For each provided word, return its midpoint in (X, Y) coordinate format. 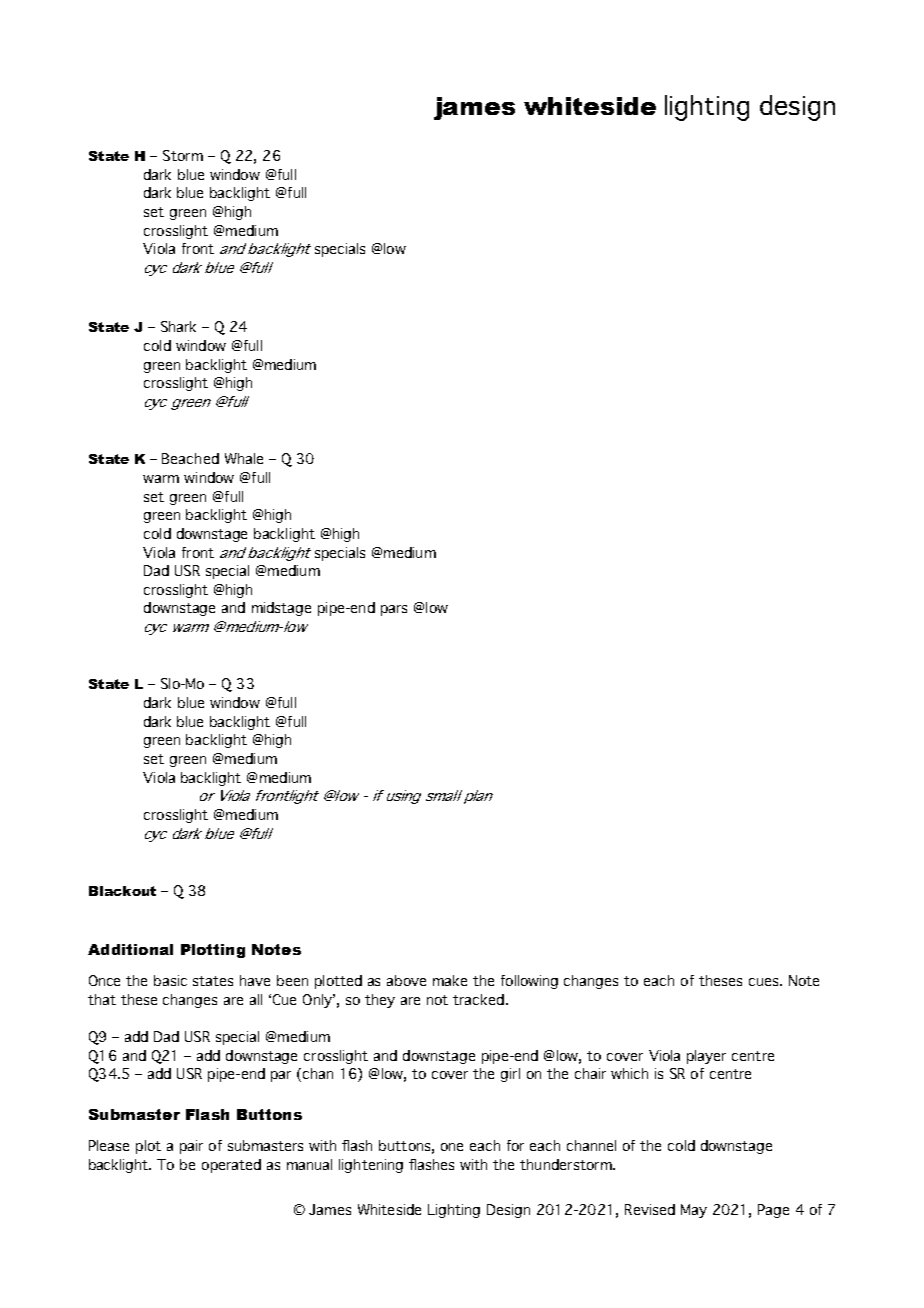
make (450, 980)
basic (170, 980)
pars (394, 610)
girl (510, 1075)
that (102, 999)
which (629, 1073)
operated (231, 1166)
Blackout (122, 891)
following (529, 982)
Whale (244, 458)
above (406, 980)
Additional (130, 949)
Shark (178, 326)
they (380, 1001)
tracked (478, 999)
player (706, 1057)
